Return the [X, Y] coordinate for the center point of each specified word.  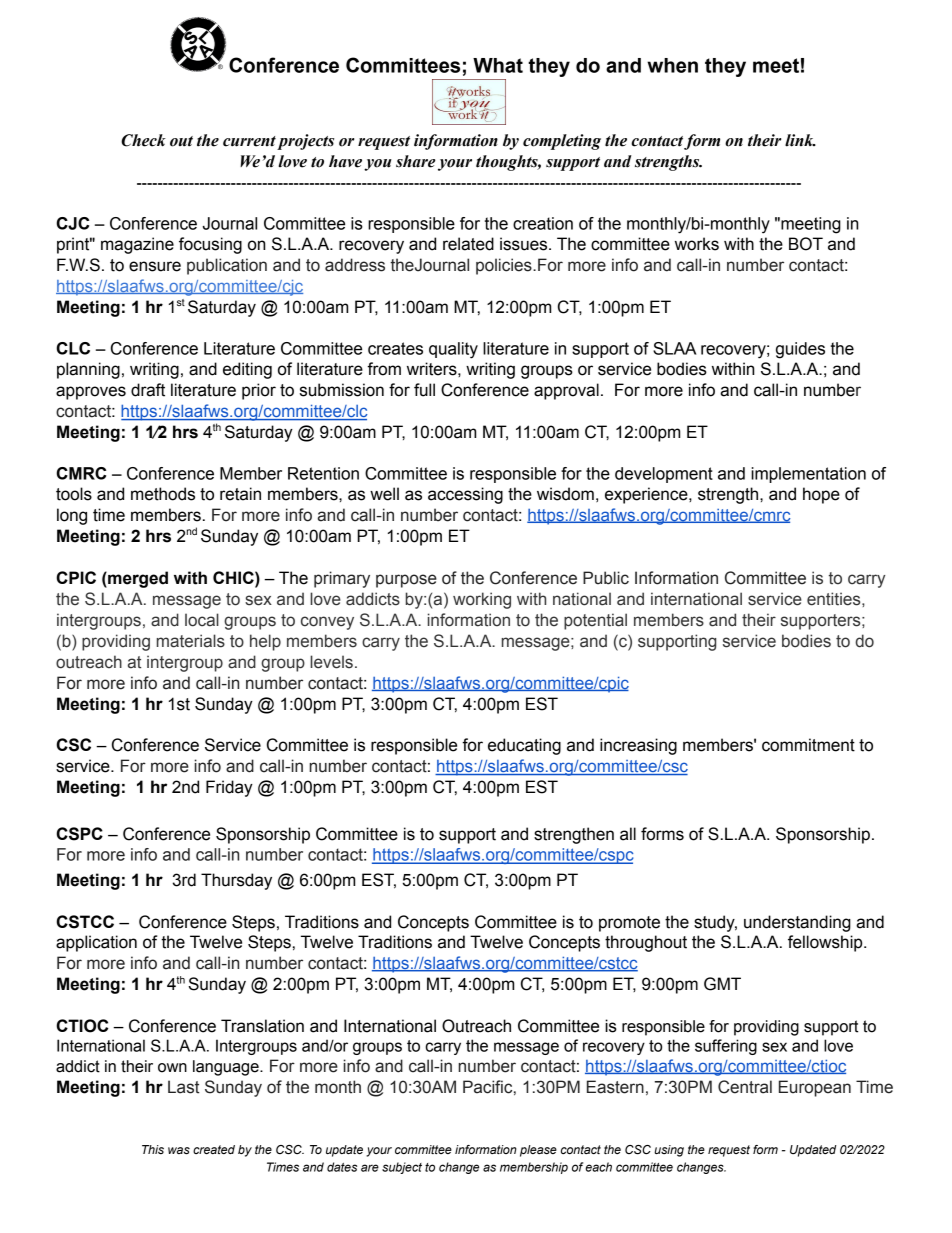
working [482, 600]
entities [835, 599]
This [153, 1149]
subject [402, 1168]
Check [143, 140]
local [202, 620]
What [498, 65]
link [800, 140]
